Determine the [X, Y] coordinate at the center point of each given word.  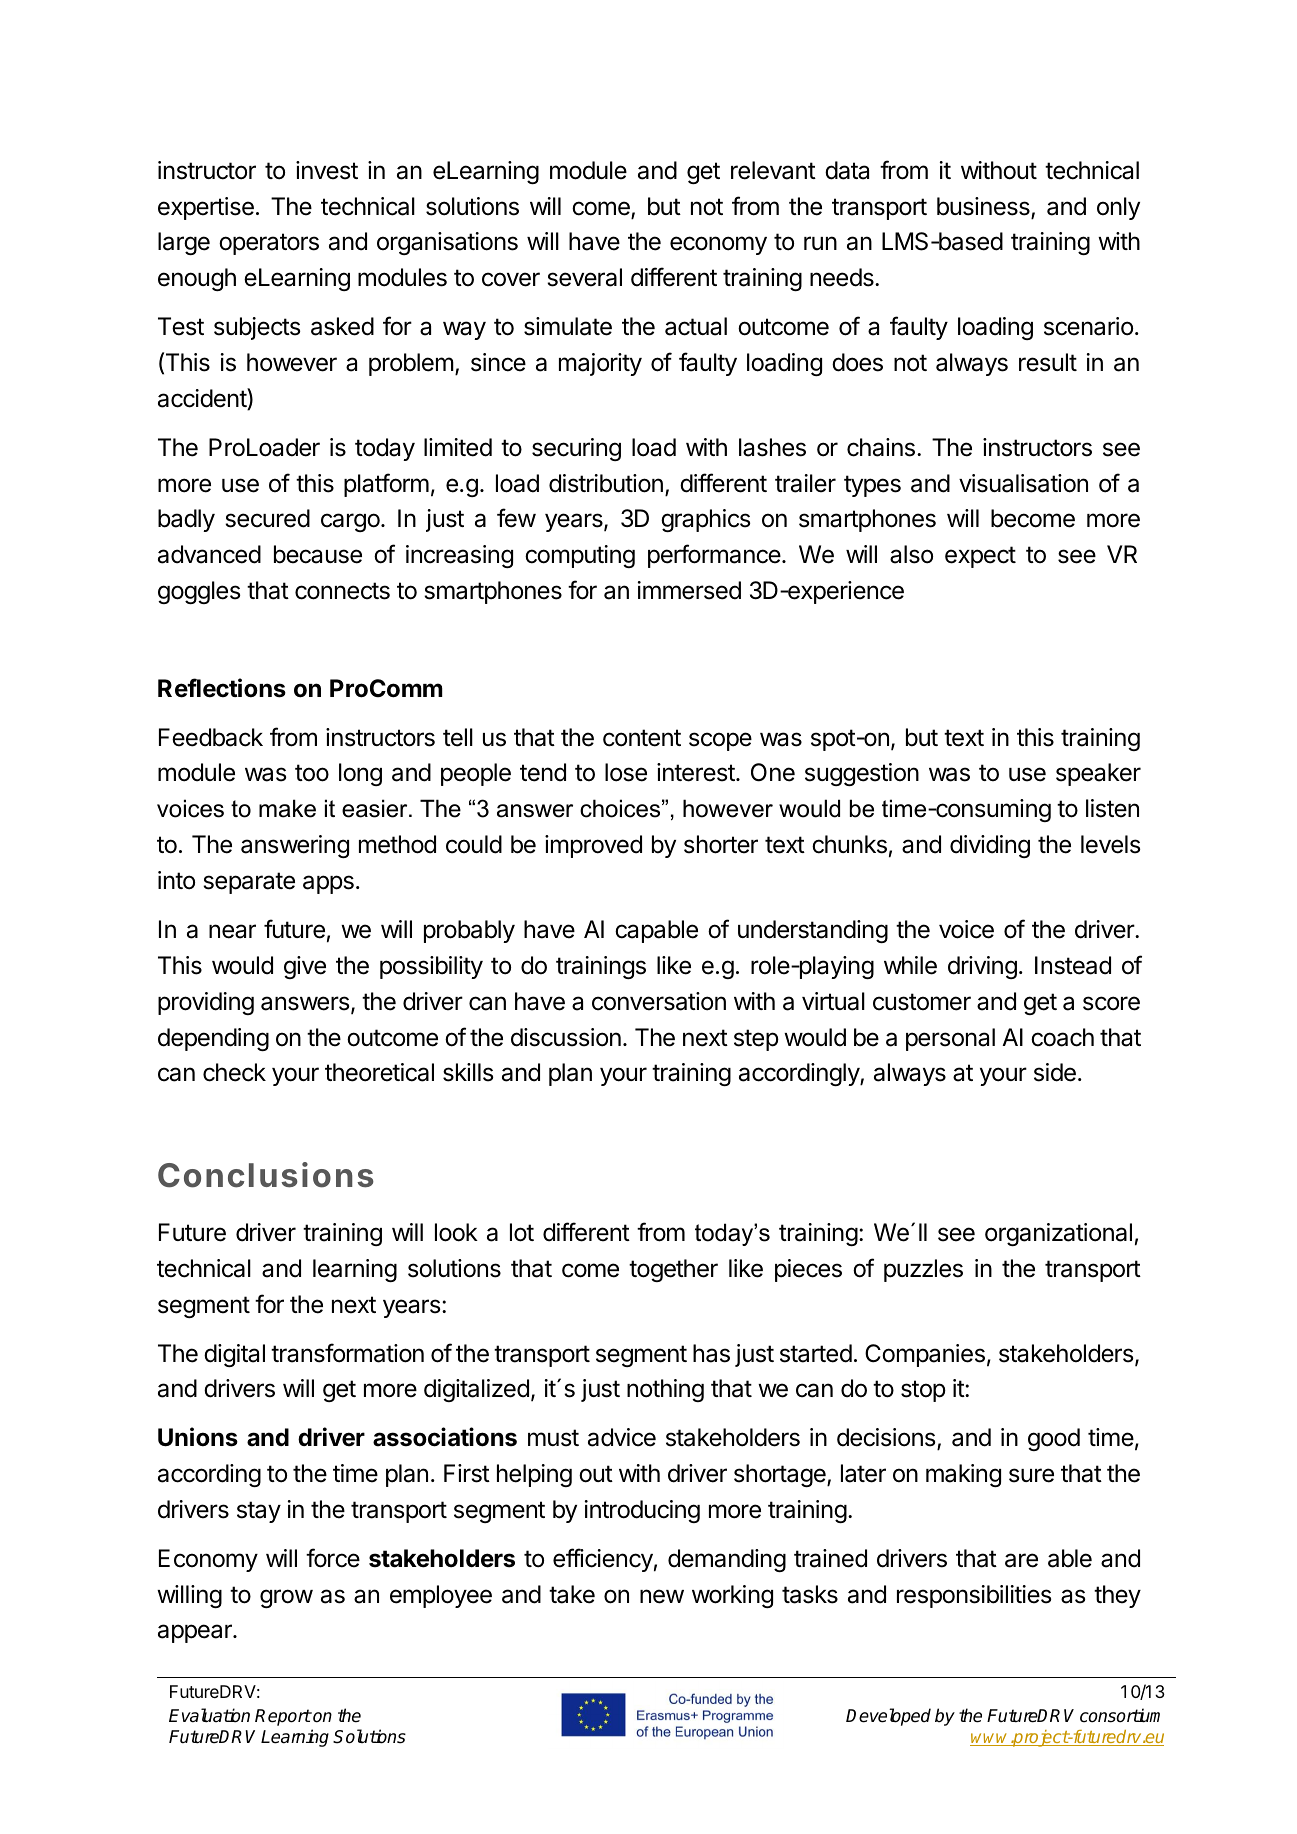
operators [269, 244]
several [584, 277]
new [662, 1596]
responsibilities [974, 1596]
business [984, 207]
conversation [659, 1001]
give [305, 967]
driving [982, 967]
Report [283, 1717]
